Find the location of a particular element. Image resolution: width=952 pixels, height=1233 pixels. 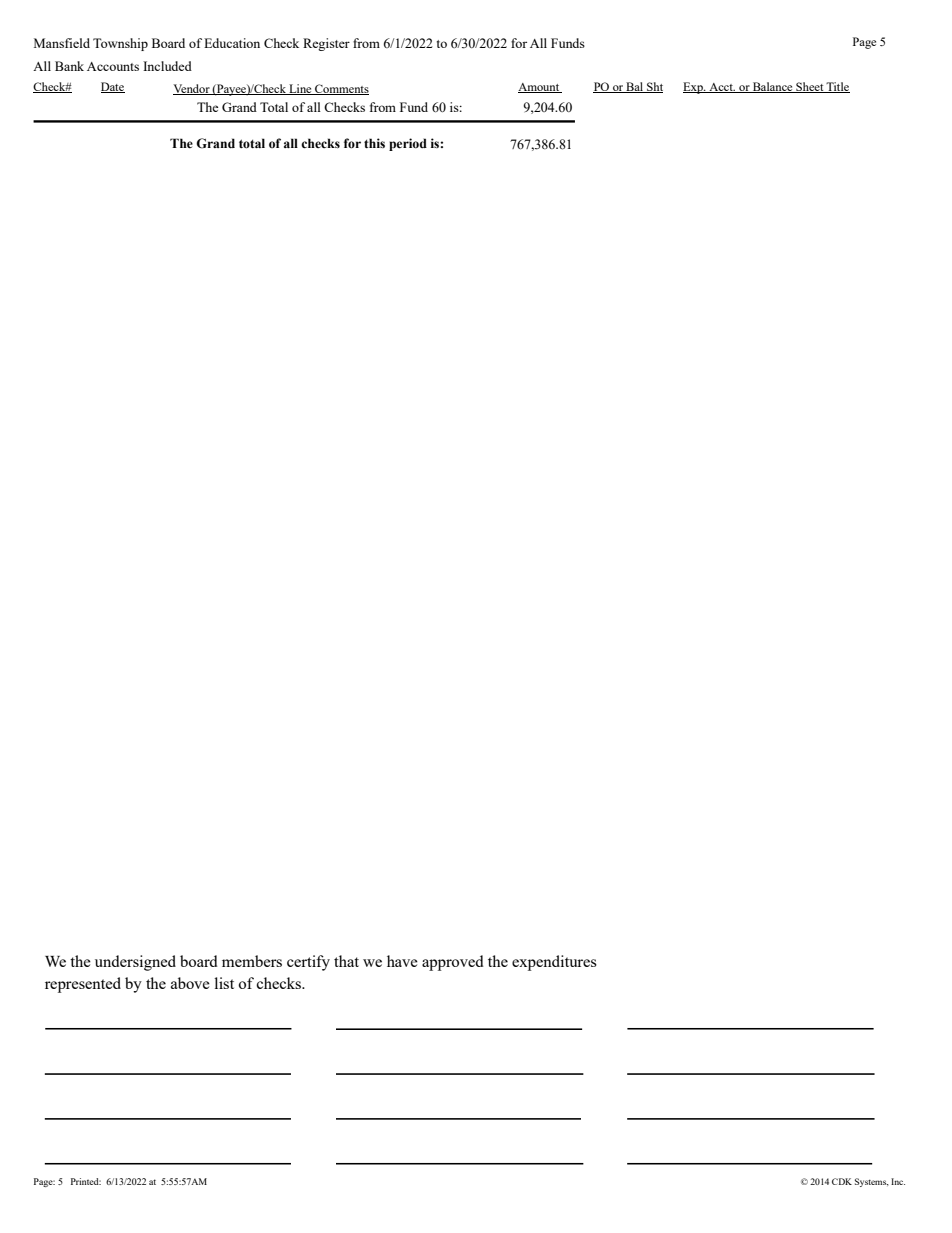

Sheet is located at coordinates (810, 87).
